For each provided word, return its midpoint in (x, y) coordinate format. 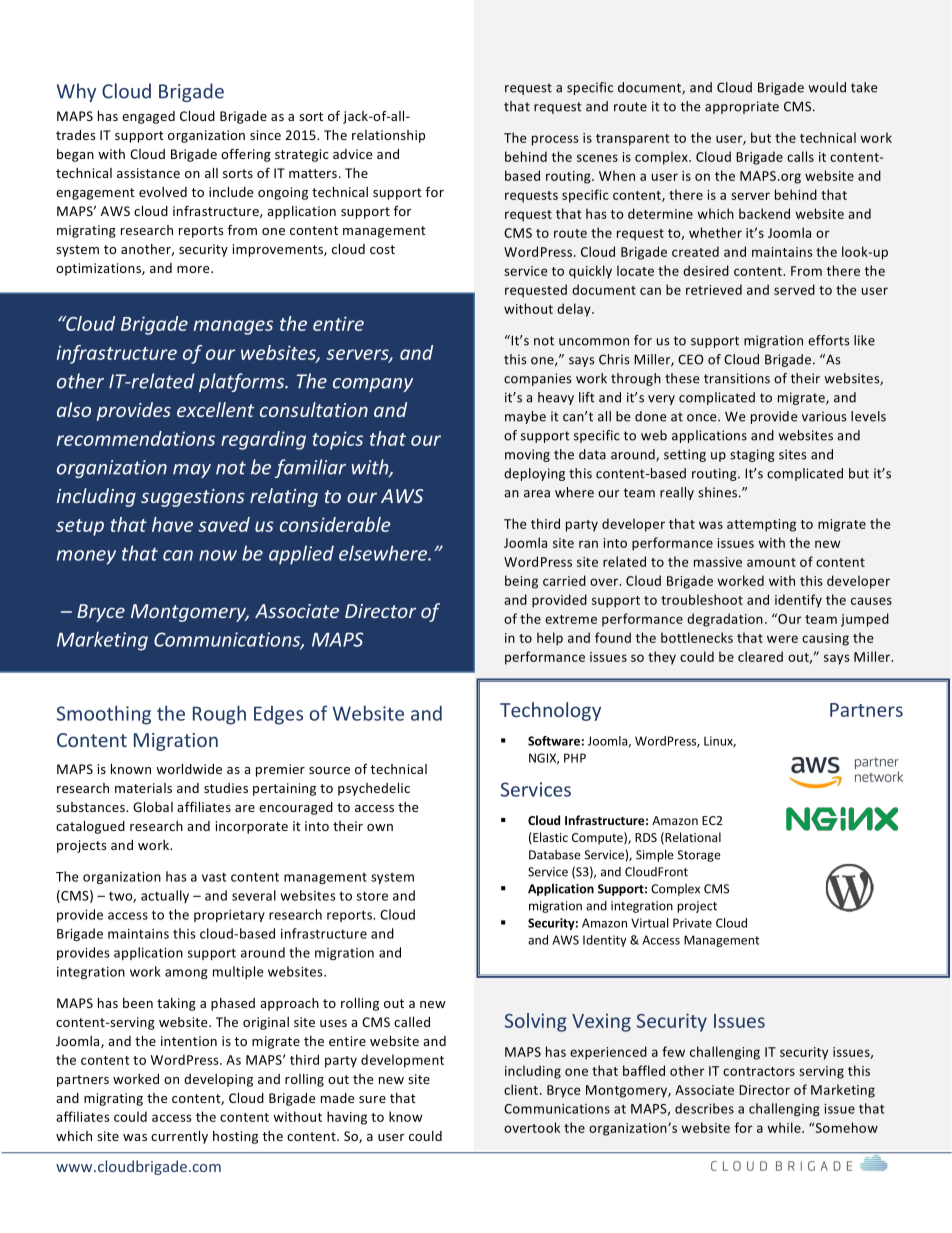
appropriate (742, 107)
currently (179, 1137)
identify (798, 601)
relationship (388, 136)
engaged (148, 117)
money (86, 557)
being (521, 582)
